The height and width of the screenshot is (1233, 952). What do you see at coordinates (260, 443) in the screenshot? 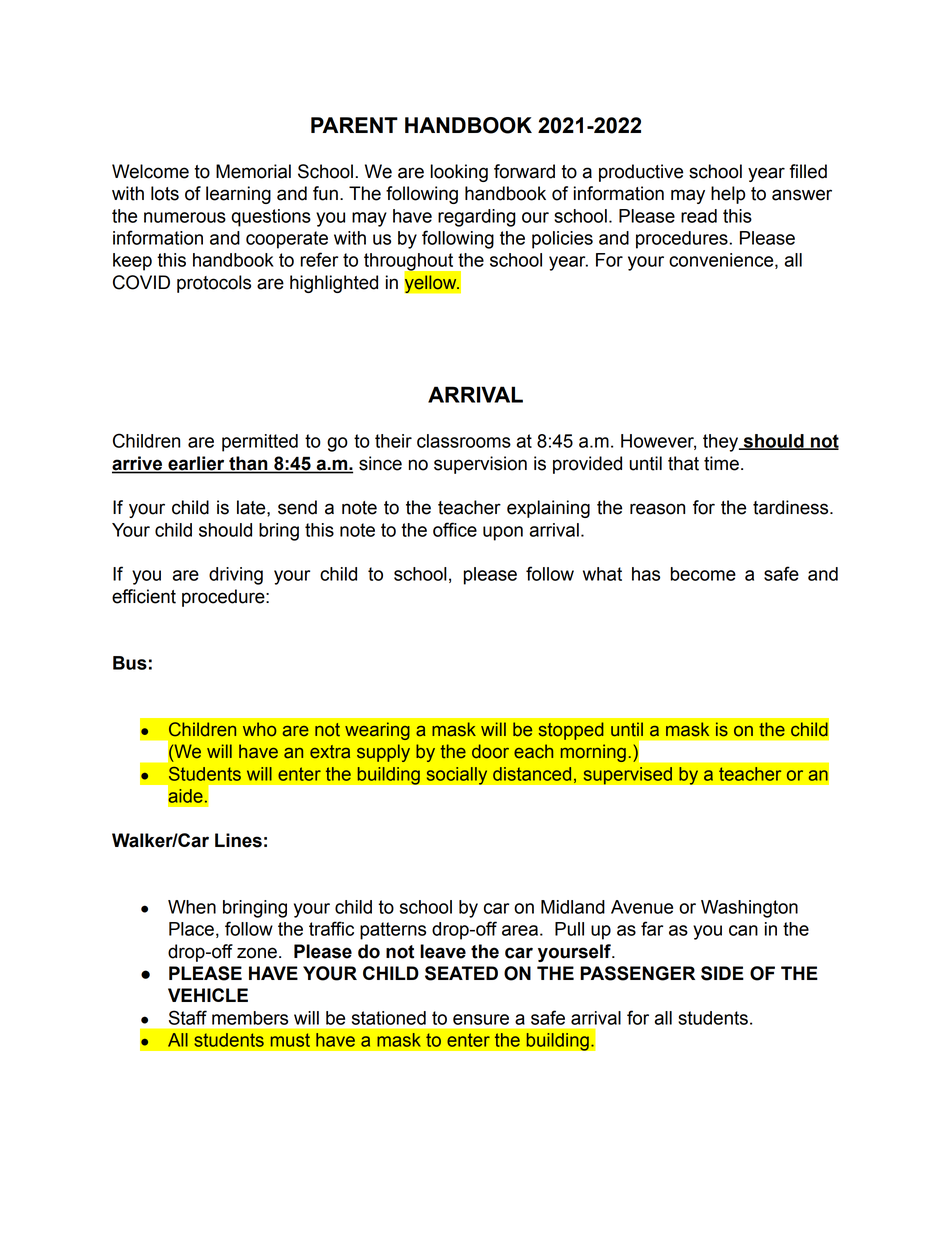
I see `permitted` at bounding box center [260, 443].
